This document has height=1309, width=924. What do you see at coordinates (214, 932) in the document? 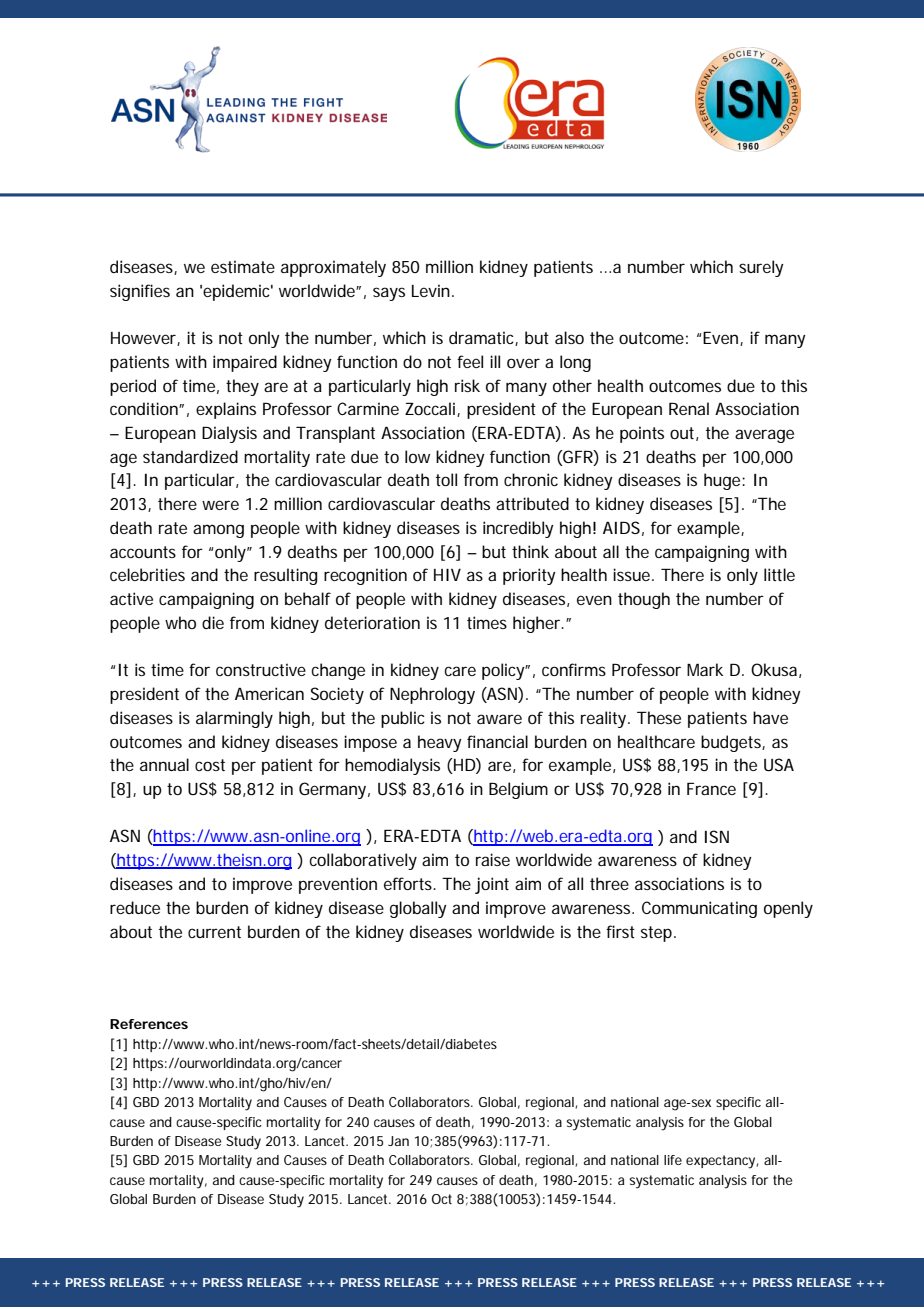
I see `current` at bounding box center [214, 932].
